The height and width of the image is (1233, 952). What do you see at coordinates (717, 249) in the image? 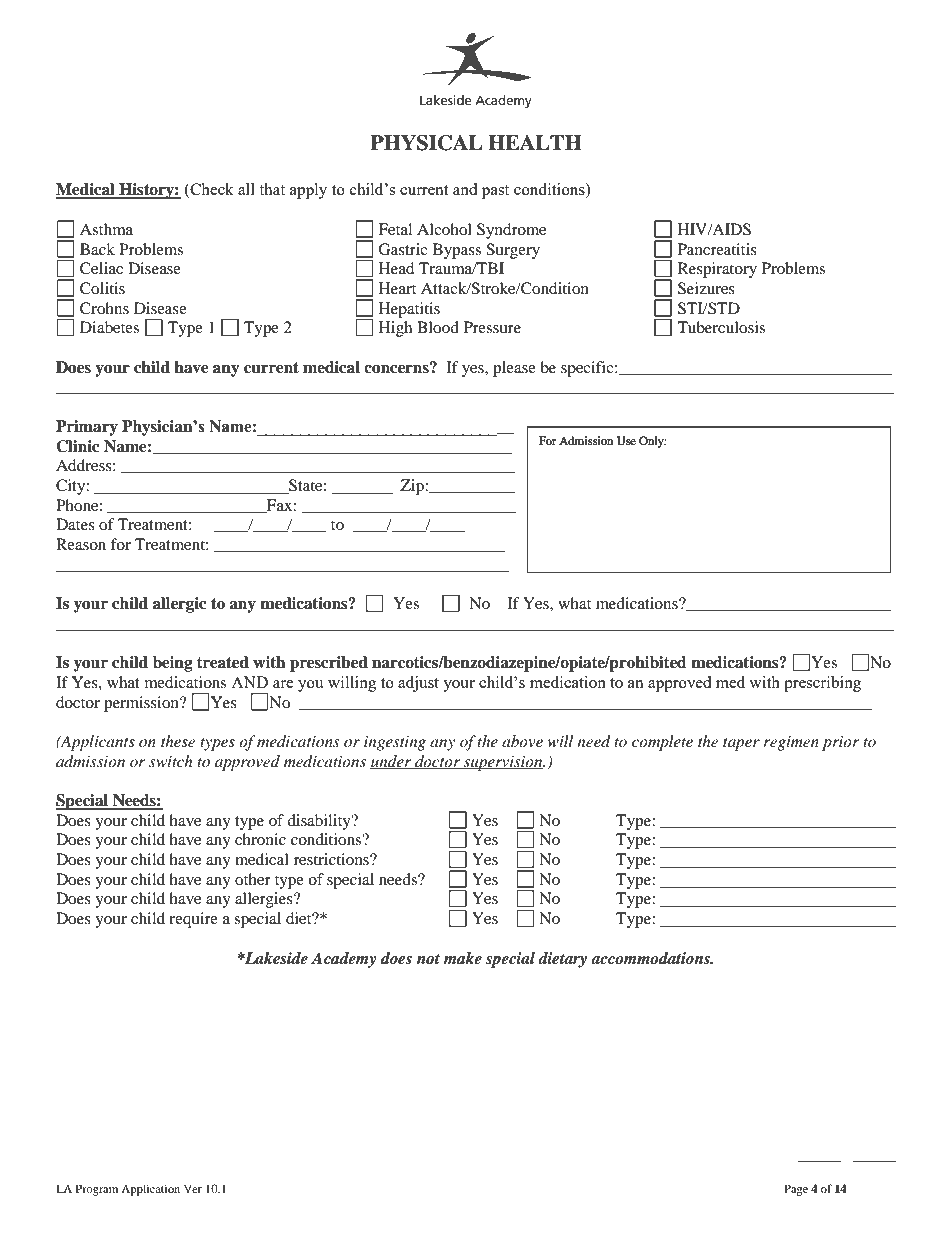
I see `Pancreatitis` at bounding box center [717, 249].
